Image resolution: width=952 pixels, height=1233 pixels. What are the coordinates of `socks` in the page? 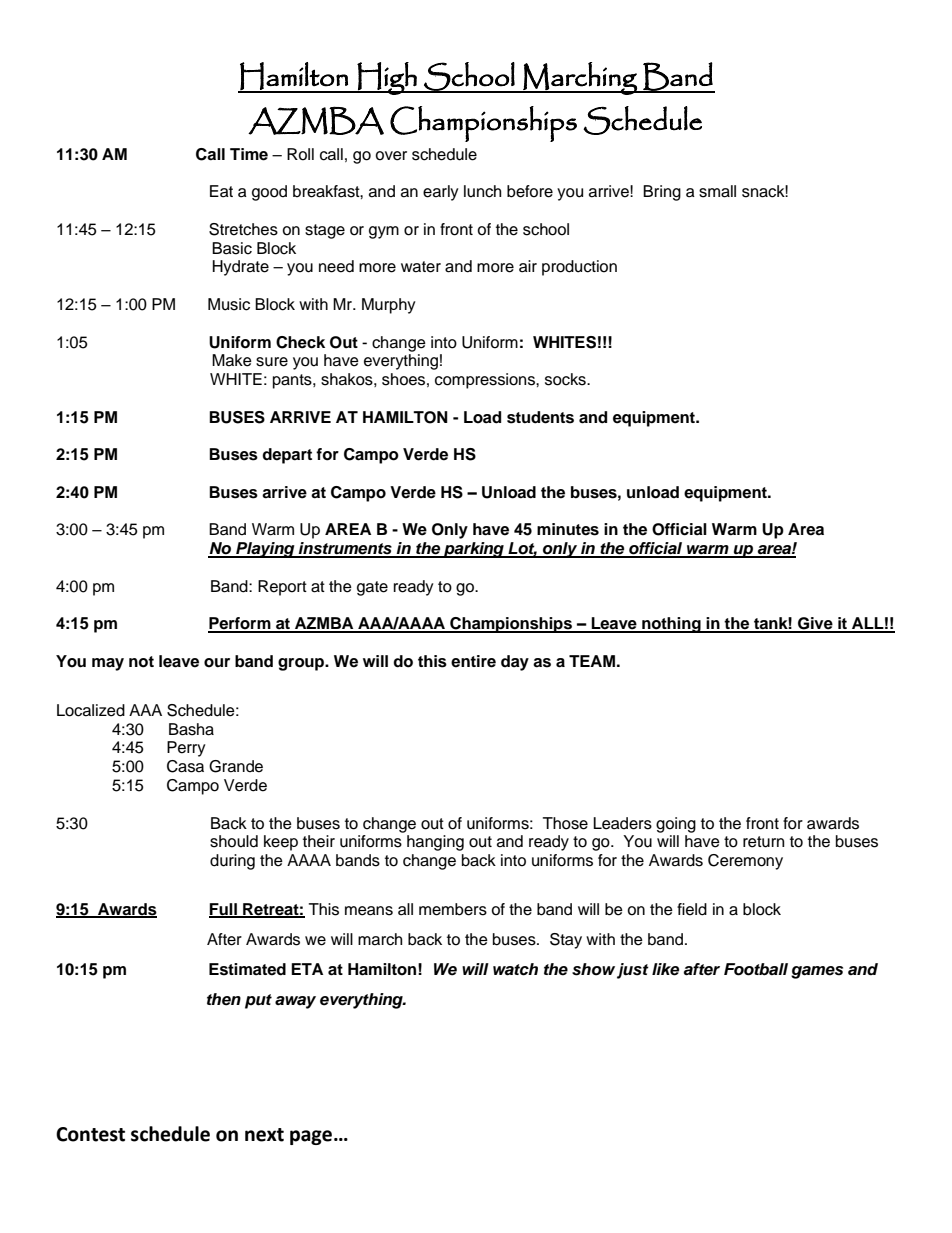 It's located at (566, 379).
